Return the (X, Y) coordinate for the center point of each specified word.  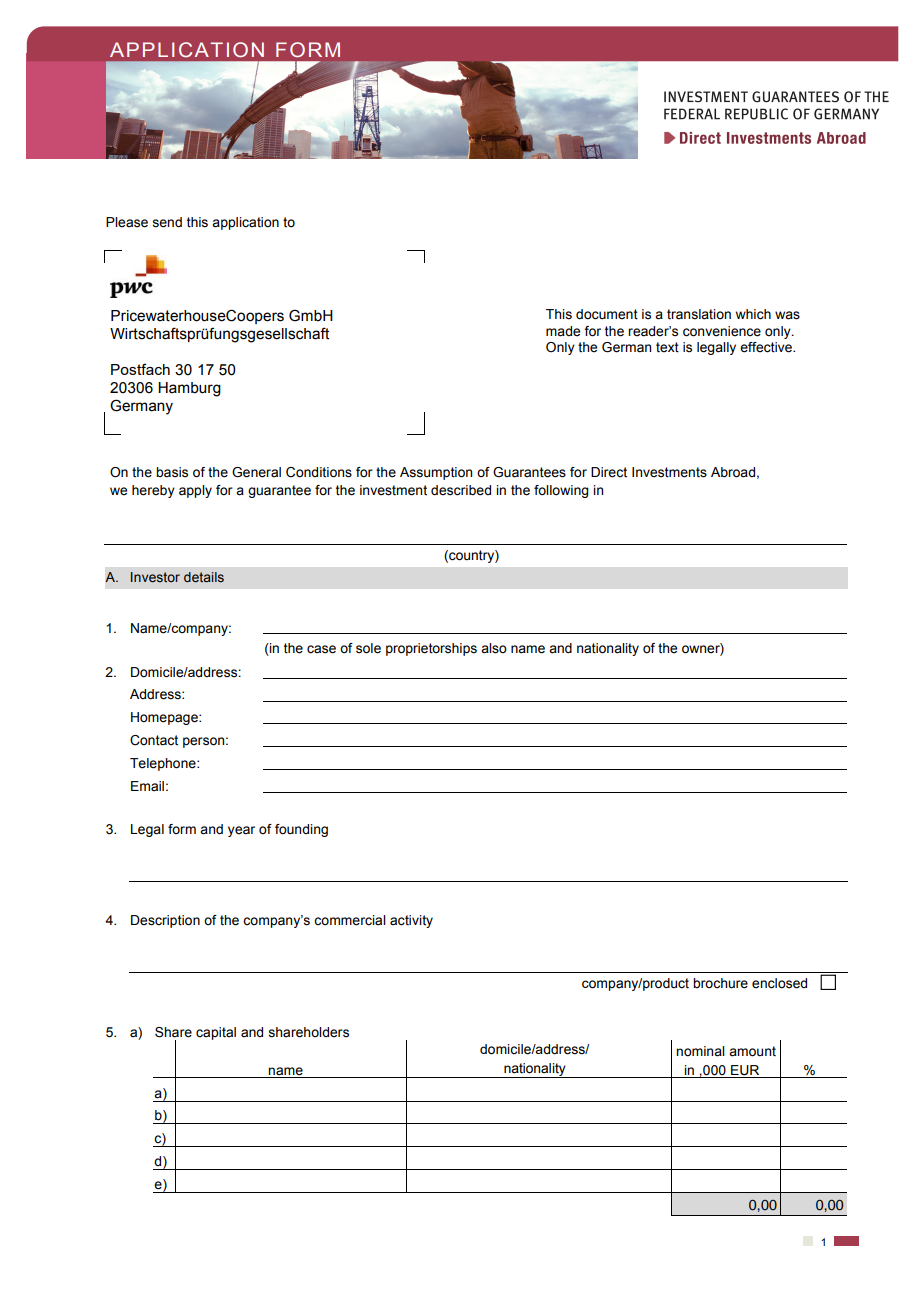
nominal (700, 1051)
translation (699, 314)
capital (216, 1033)
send (167, 222)
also (494, 648)
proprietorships (431, 649)
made (563, 331)
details (204, 577)
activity (411, 921)
